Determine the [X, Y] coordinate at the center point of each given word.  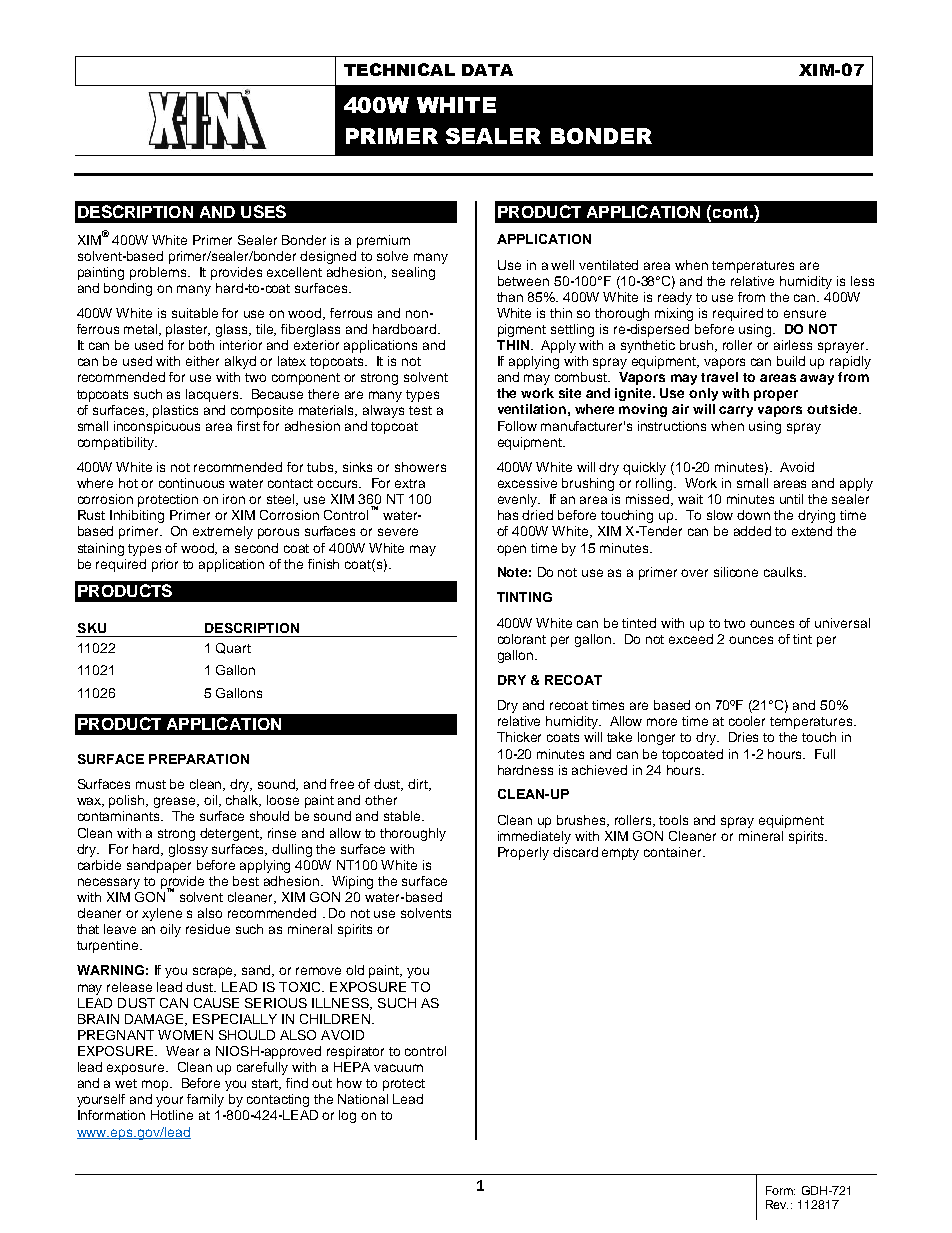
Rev [777, 1204]
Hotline [172, 1115]
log [347, 1116]
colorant [522, 639]
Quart [233, 648]
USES [263, 211]
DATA [487, 70]
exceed [691, 639]
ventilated [608, 265]
